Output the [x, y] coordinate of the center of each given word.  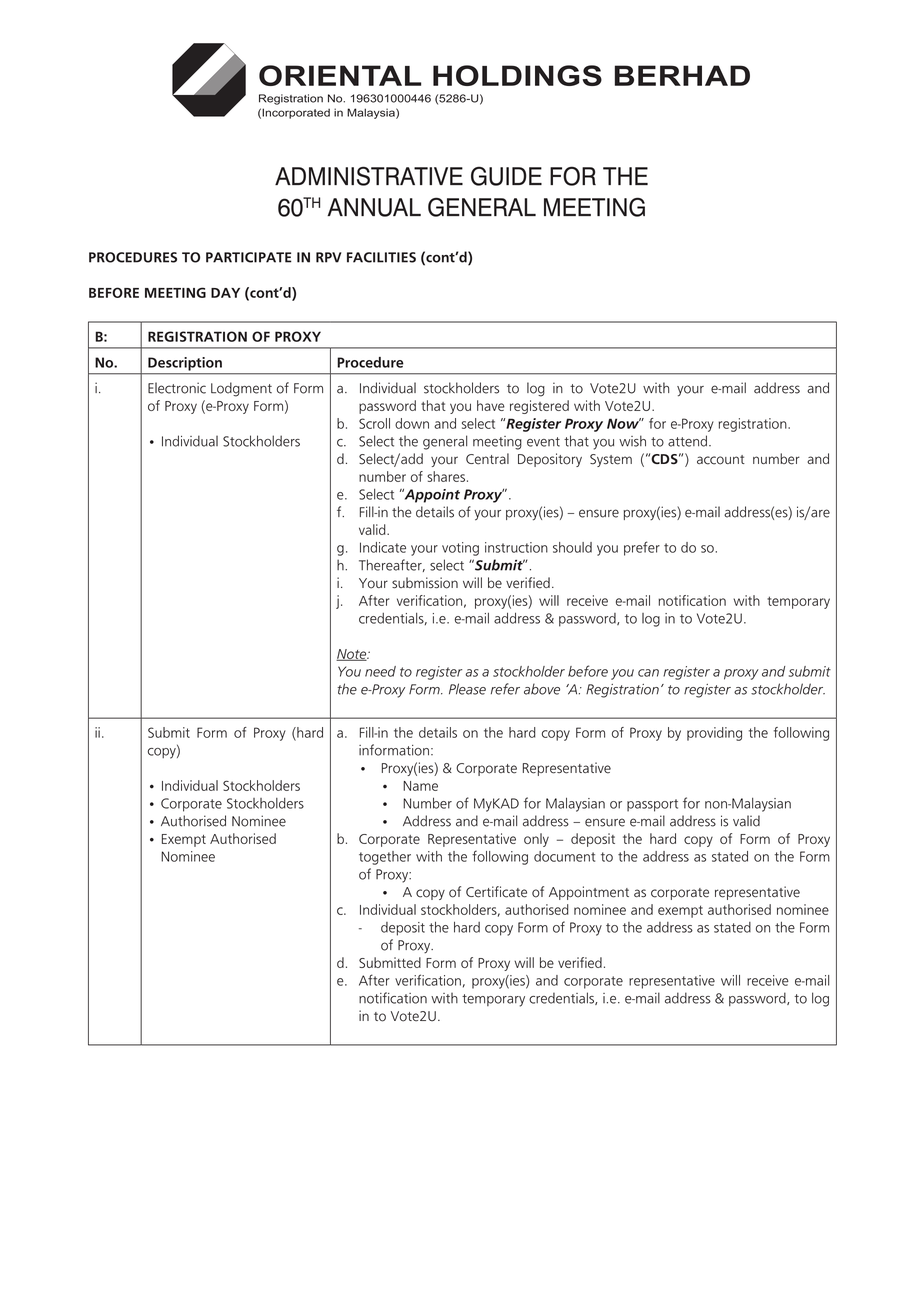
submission [425, 583]
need [380, 671]
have [491, 405]
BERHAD [682, 75]
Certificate [496, 892]
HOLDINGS [517, 75]
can [648, 673]
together [385, 858]
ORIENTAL [340, 75]
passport [652, 805]
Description [185, 364]
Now [624, 423]
